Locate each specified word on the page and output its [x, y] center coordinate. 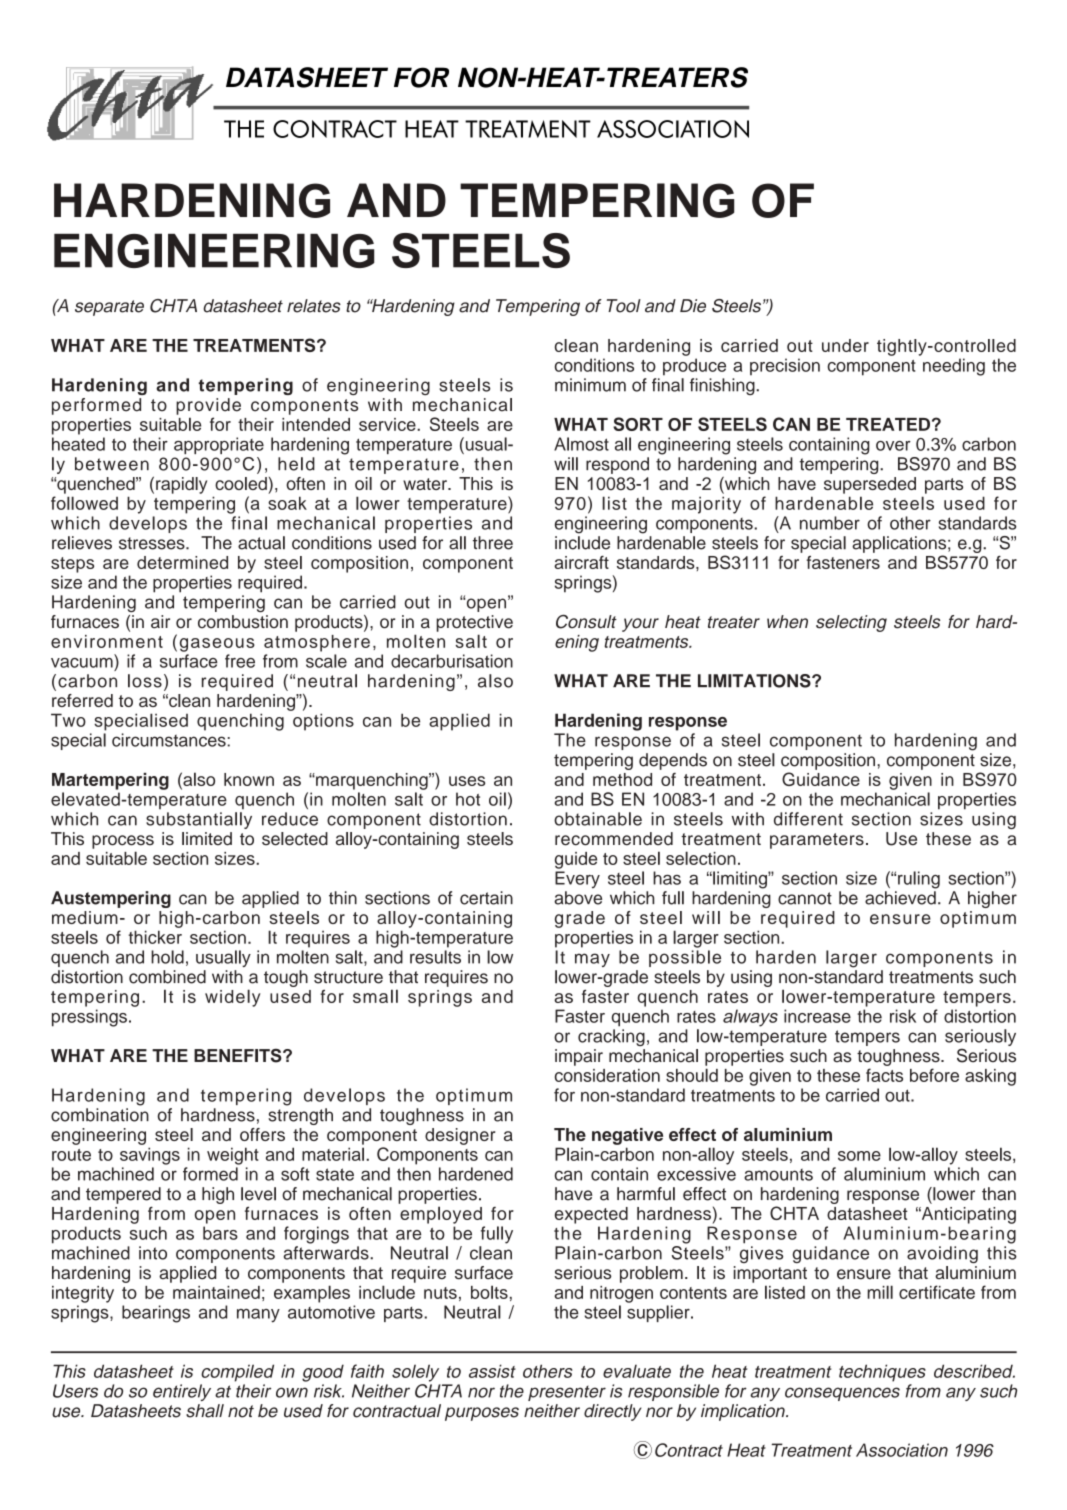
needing [954, 367]
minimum [590, 385]
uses [467, 781]
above [578, 898]
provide [208, 406]
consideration [607, 1075]
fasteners [843, 562]
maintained [216, 1292]
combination [100, 1115]
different [808, 819]
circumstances [170, 740]
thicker [155, 937]
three [493, 543]
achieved [900, 898]
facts [884, 1075]
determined [182, 562]
